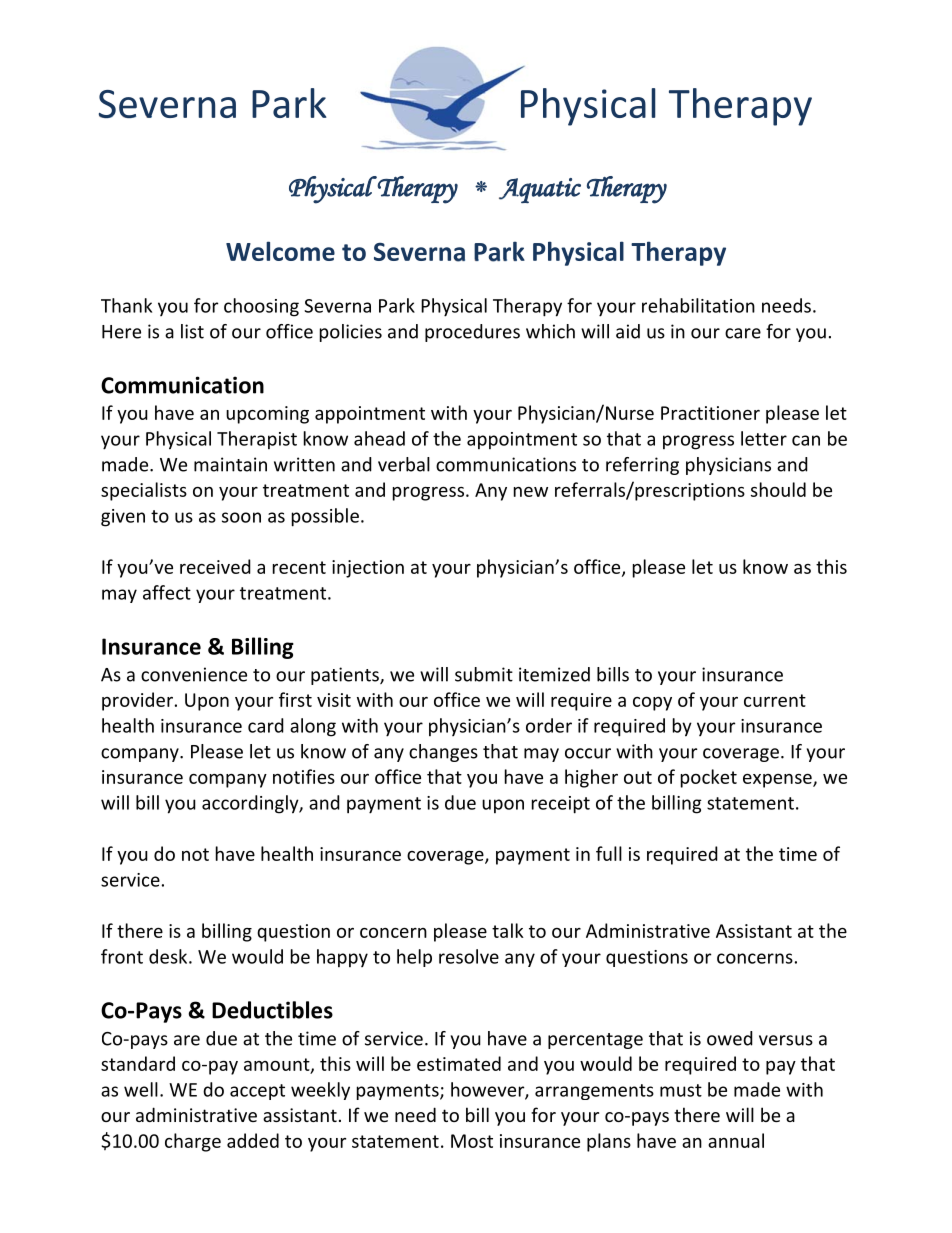 The width and height of the page is (952, 1233). Describe the element at coordinates (540, 190) in the page. I see `Aquatic` at that location.
